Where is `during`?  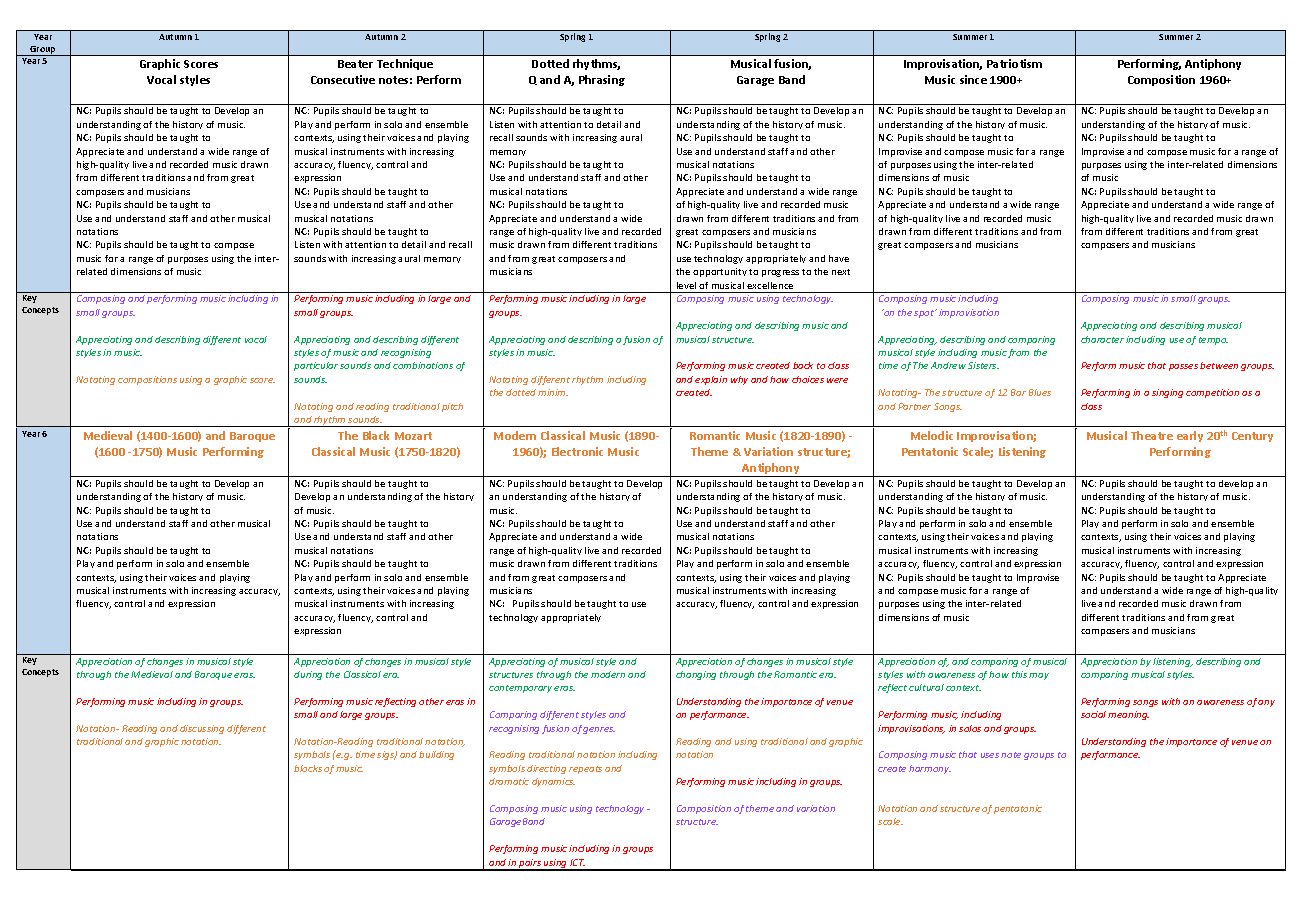 during is located at coordinates (308, 675).
